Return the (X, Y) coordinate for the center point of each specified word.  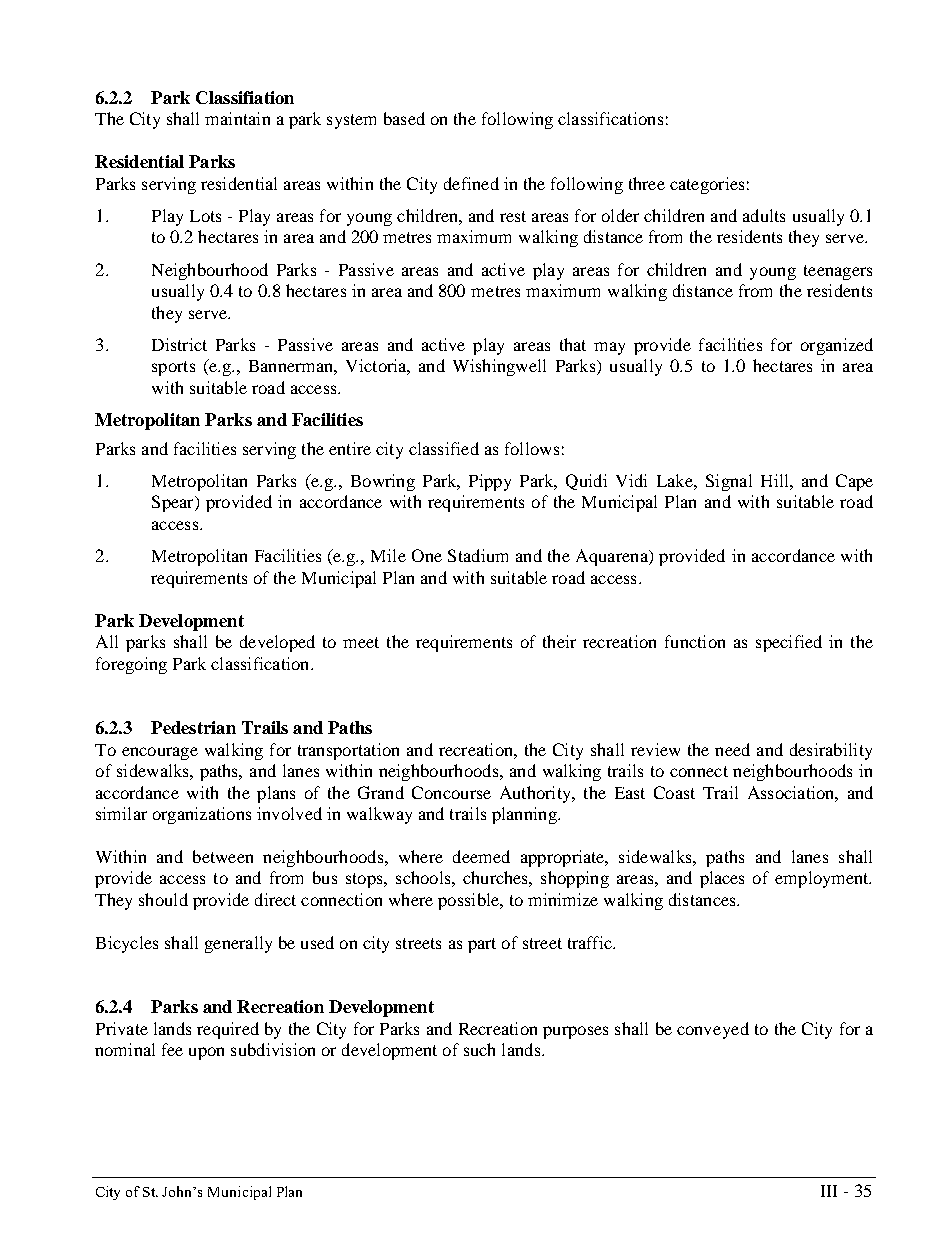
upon (206, 1053)
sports (173, 368)
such (479, 1049)
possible (470, 901)
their (559, 641)
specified (789, 643)
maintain (237, 118)
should (163, 899)
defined (471, 183)
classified (444, 448)
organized (837, 346)
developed (277, 643)
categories (707, 185)
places (722, 879)
